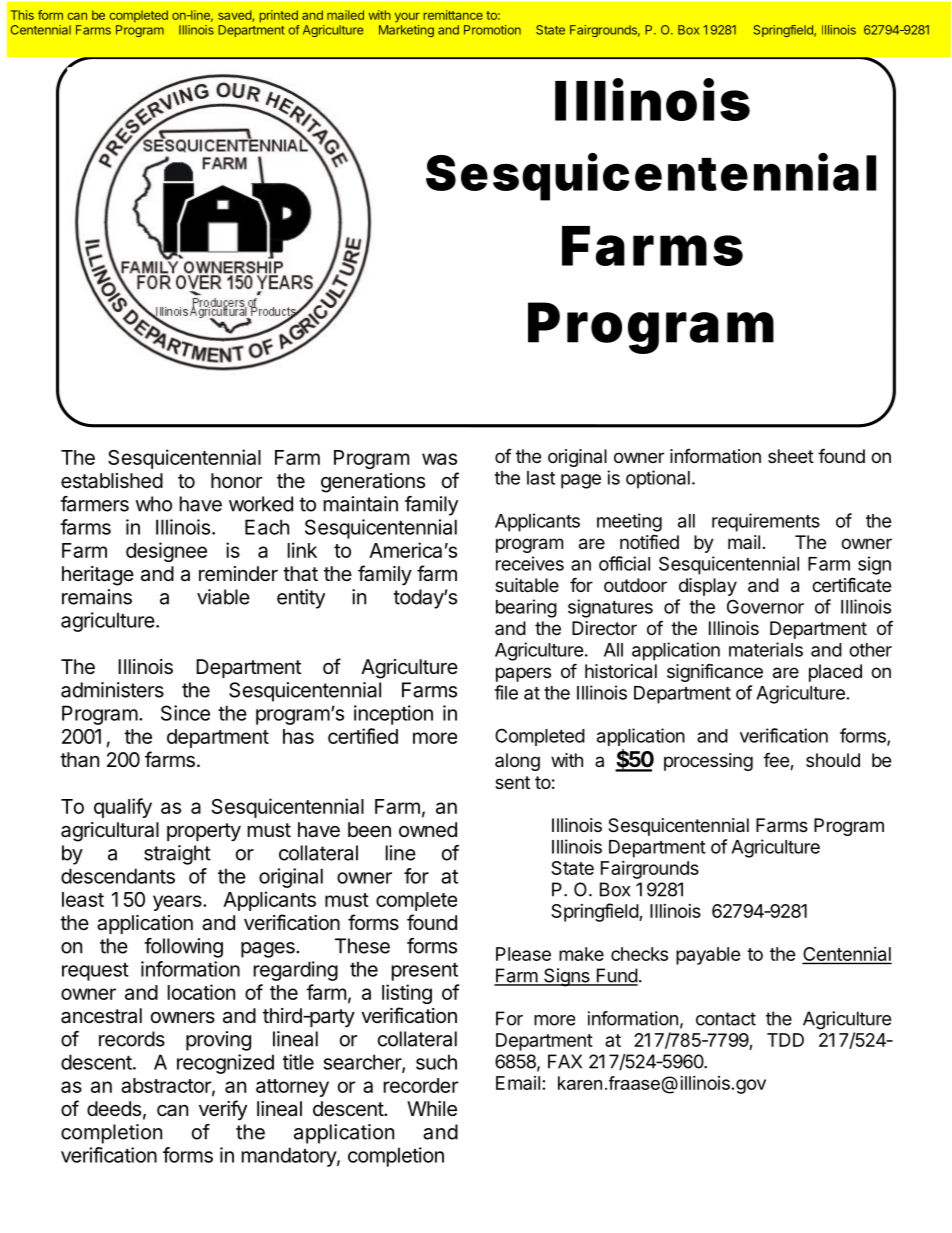  What do you see at coordinates (708, 956) in the screenshot?
I see `payable` at bounding box center [708, 956].
